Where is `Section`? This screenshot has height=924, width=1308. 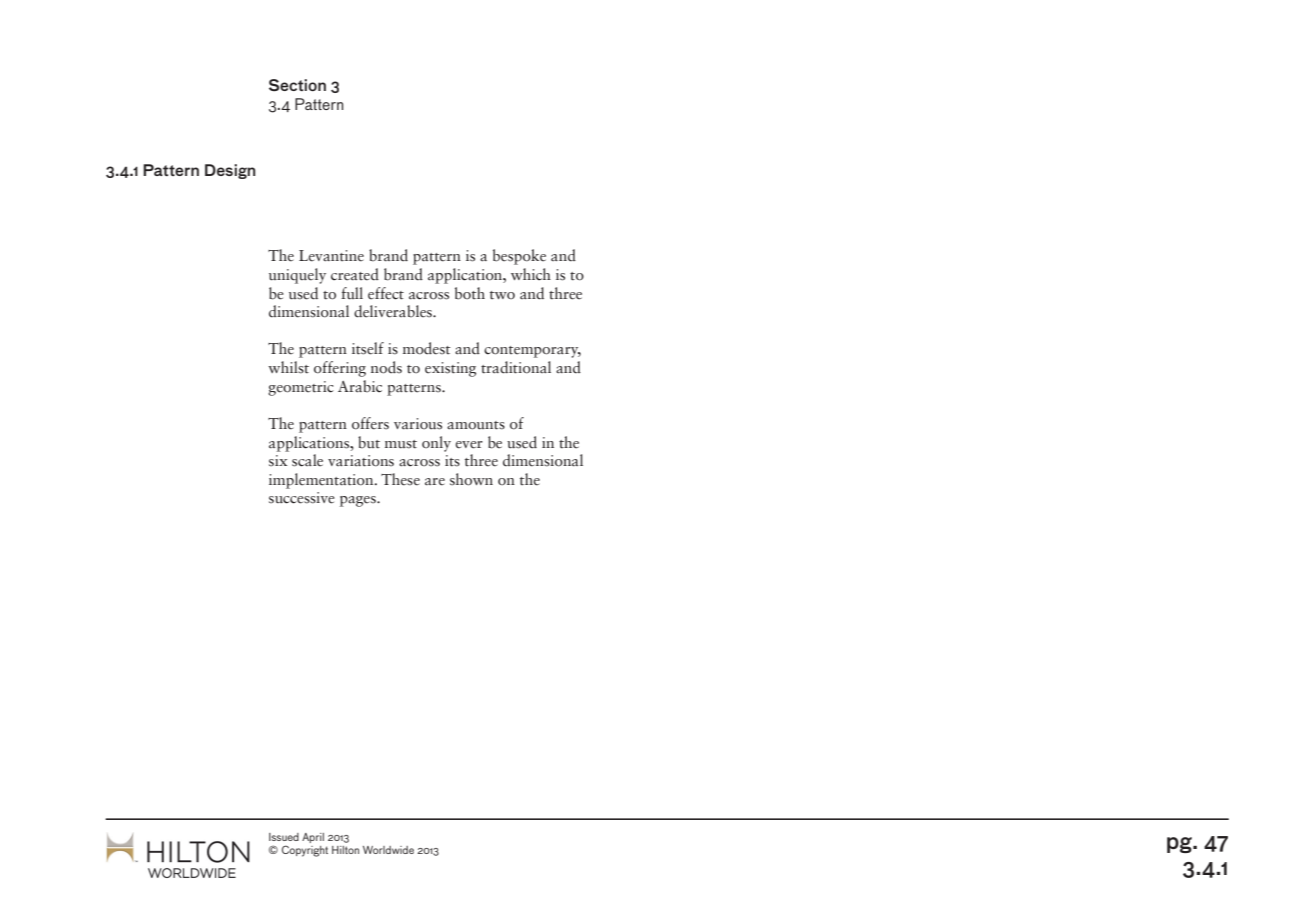
Section is located at coordinates (297, 85).
